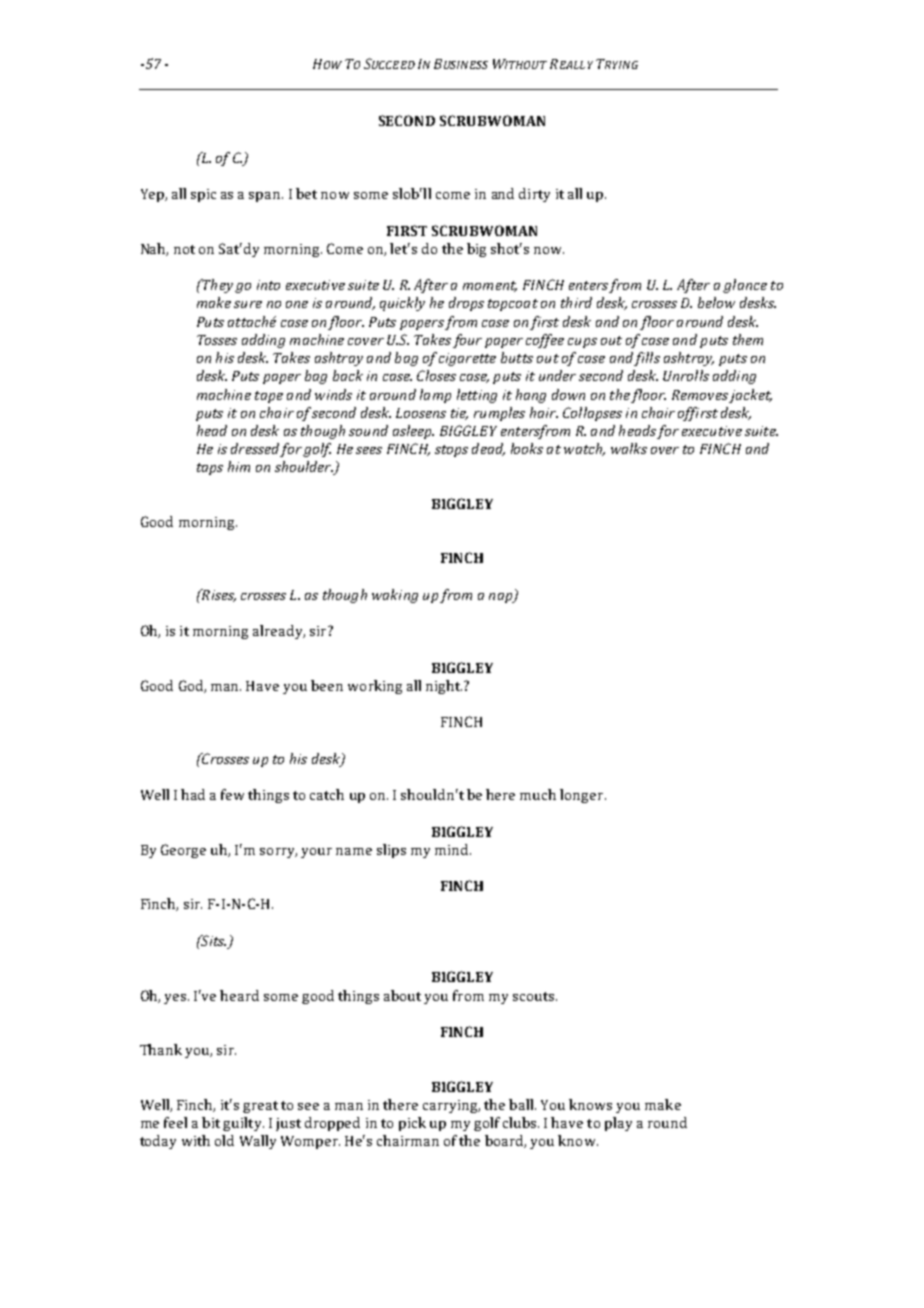 The height and width of the screenshot is (1308, 924). I want to click on stops, so click(451, 451).
